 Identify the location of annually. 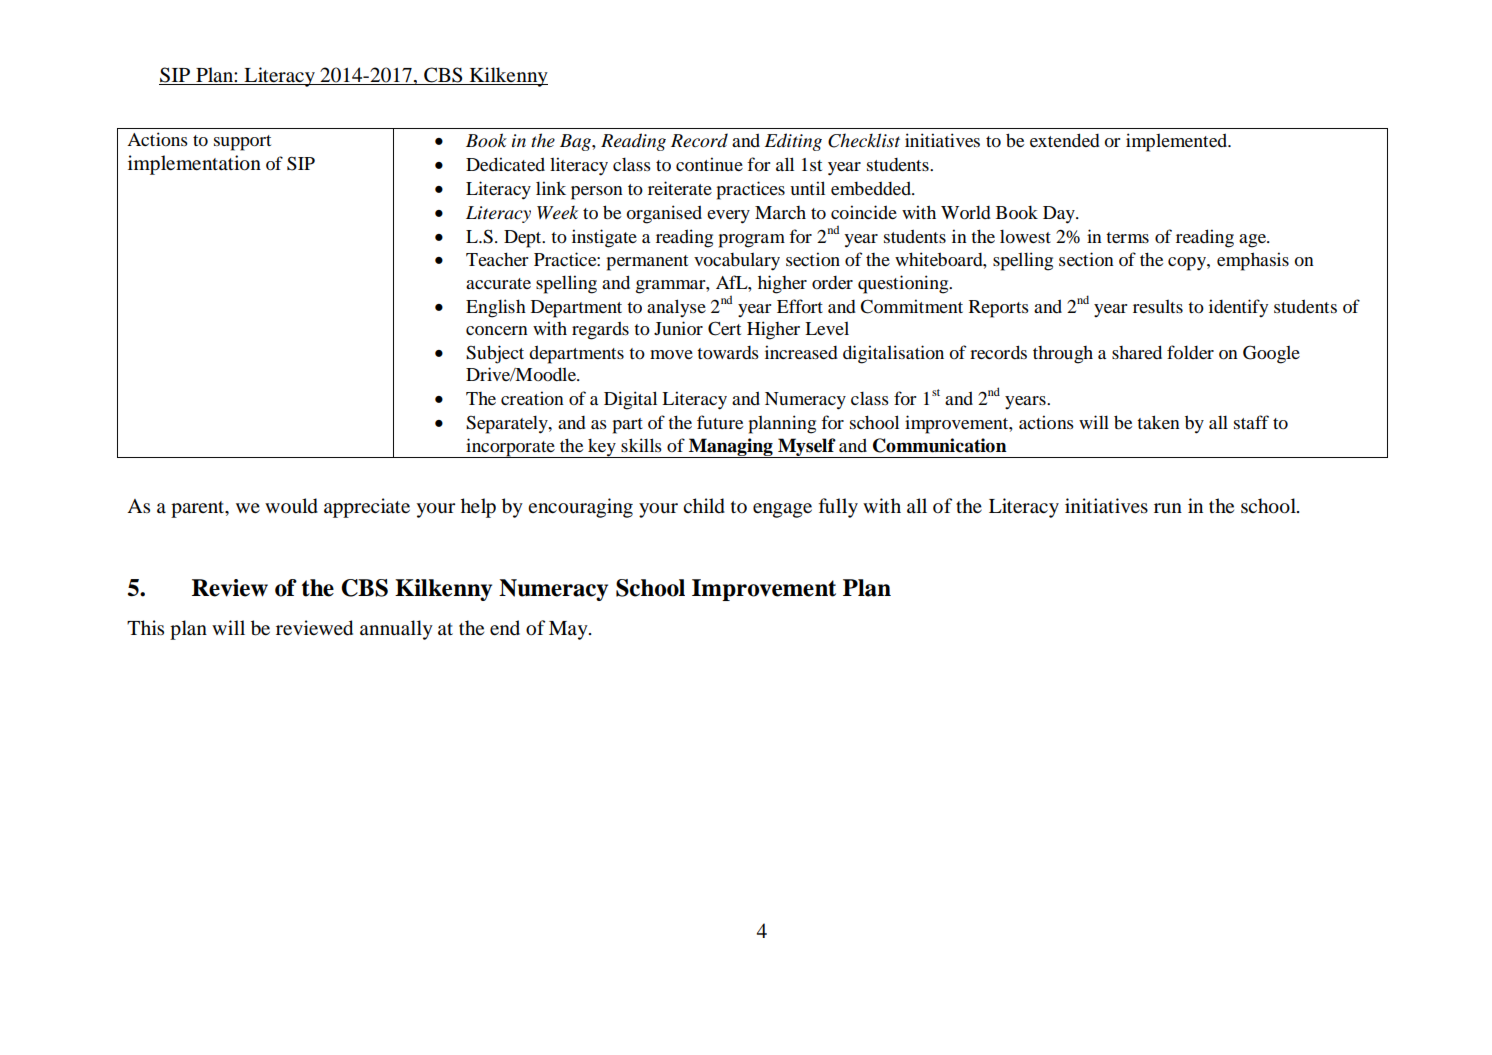
(396, 630).
